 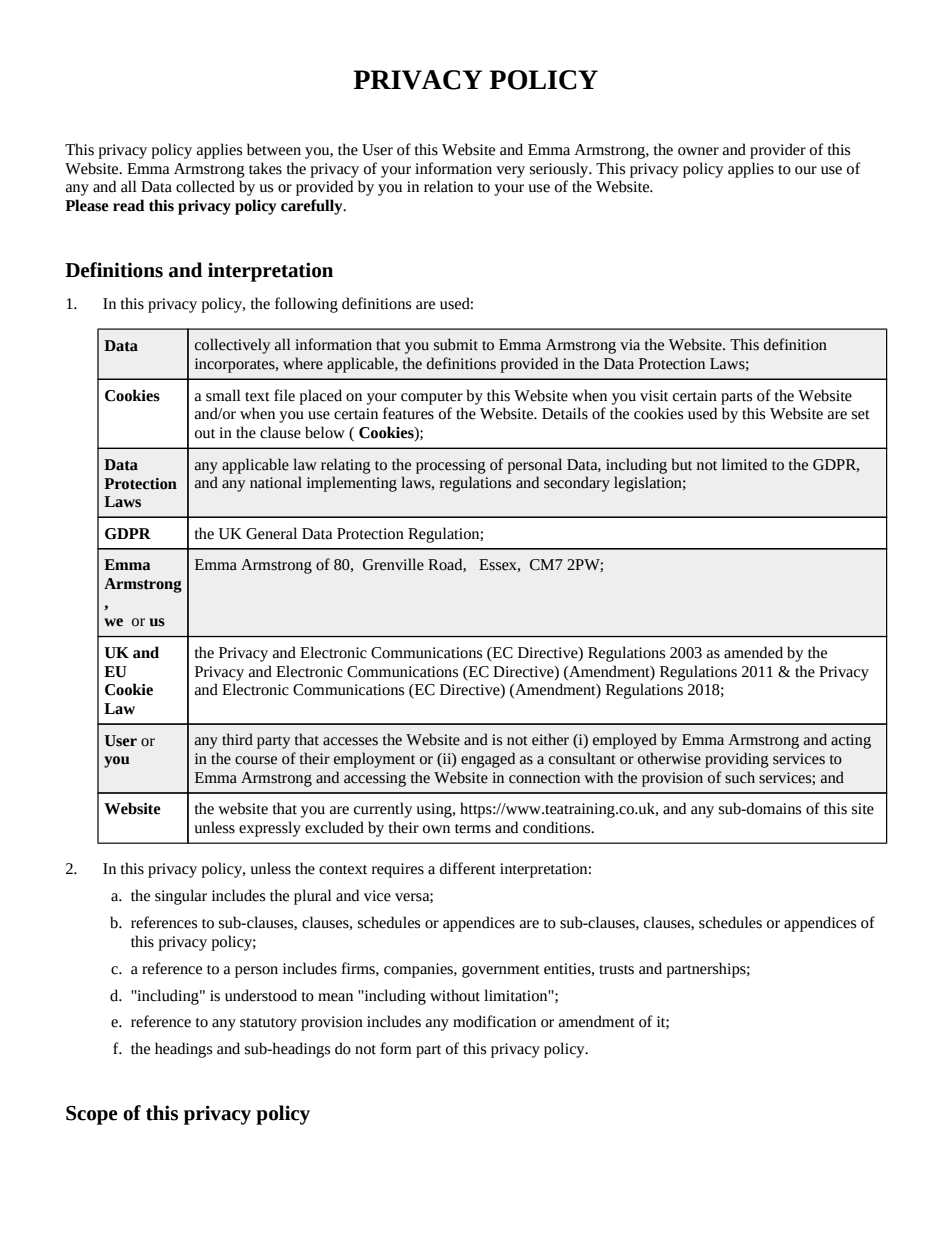 What do you see at coordinates (393, 564) in the screenshot?
I see `Grenville` at bounding box center [393, 564].
